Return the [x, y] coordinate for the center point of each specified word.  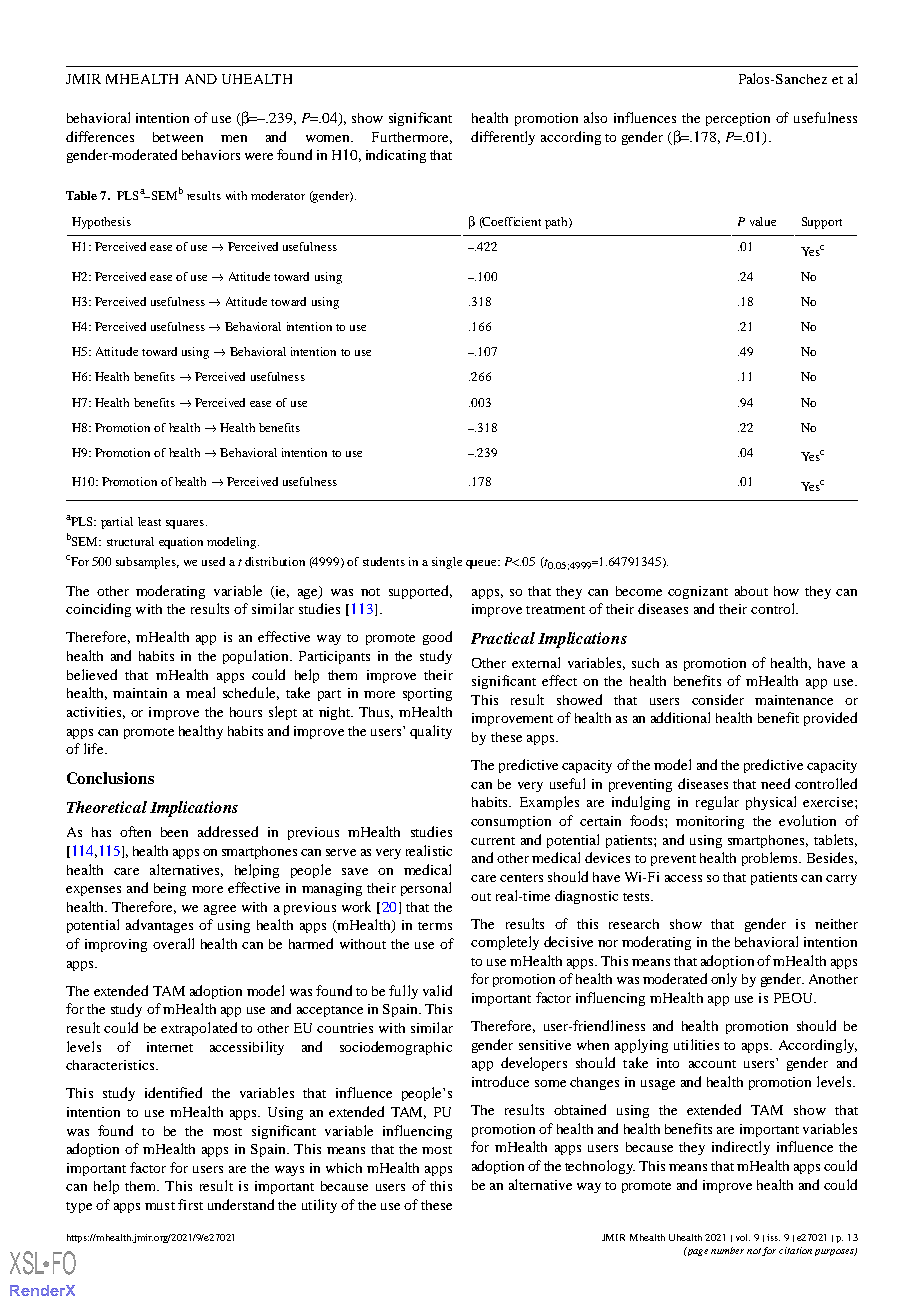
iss [773, 1237]
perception [738, 119]
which [344, 1168]
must [160, 1206]
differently [503, 138]
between [178, 137]
